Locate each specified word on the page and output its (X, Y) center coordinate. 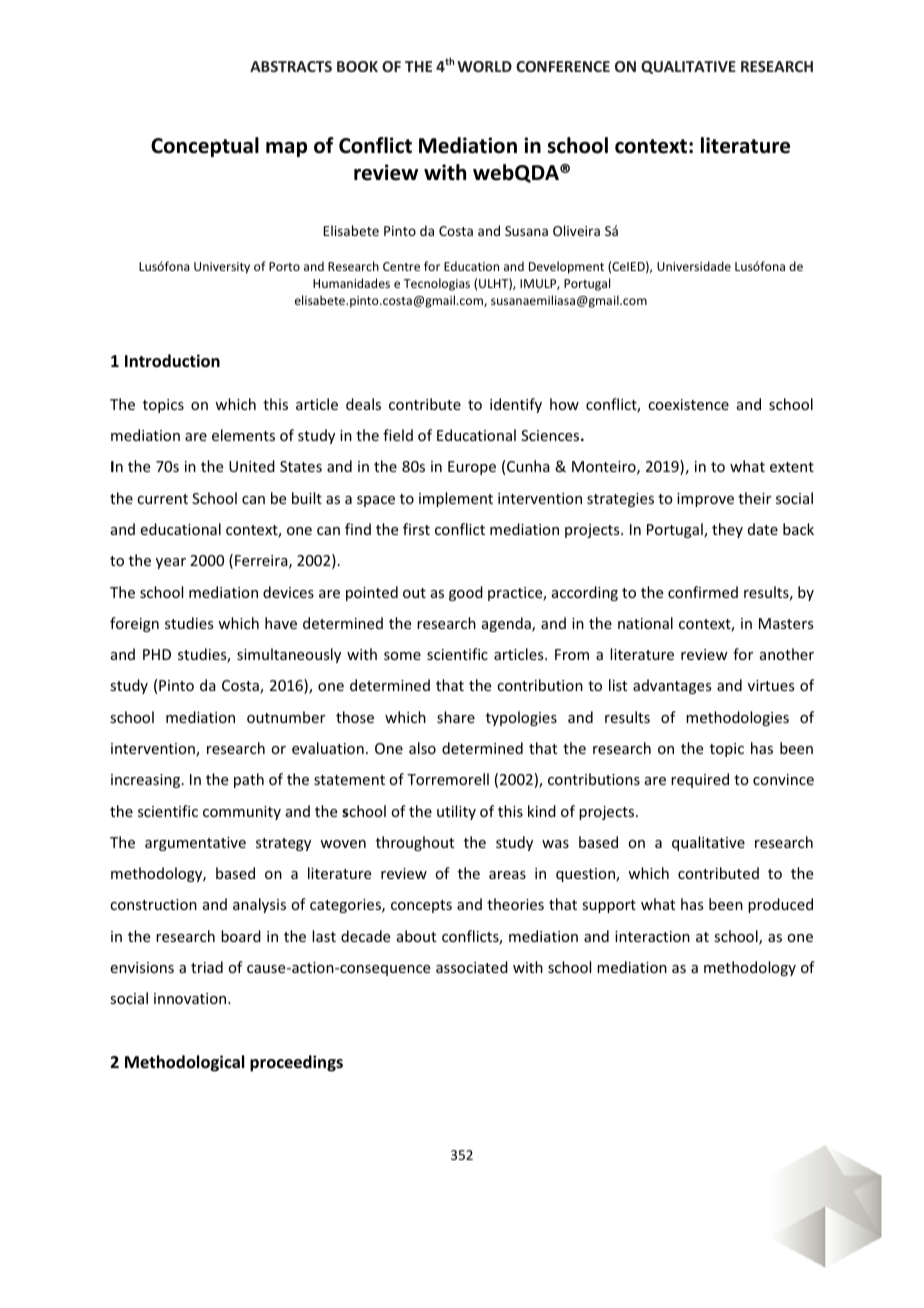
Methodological (184, 1063)
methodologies (737, 718)
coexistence (688, 404)
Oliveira (576, 230)
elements (243, 435)
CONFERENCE (563, 66)
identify (516, 405)
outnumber (286, 717)
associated (472, 967)
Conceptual (205, 147)
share (456, 717)
